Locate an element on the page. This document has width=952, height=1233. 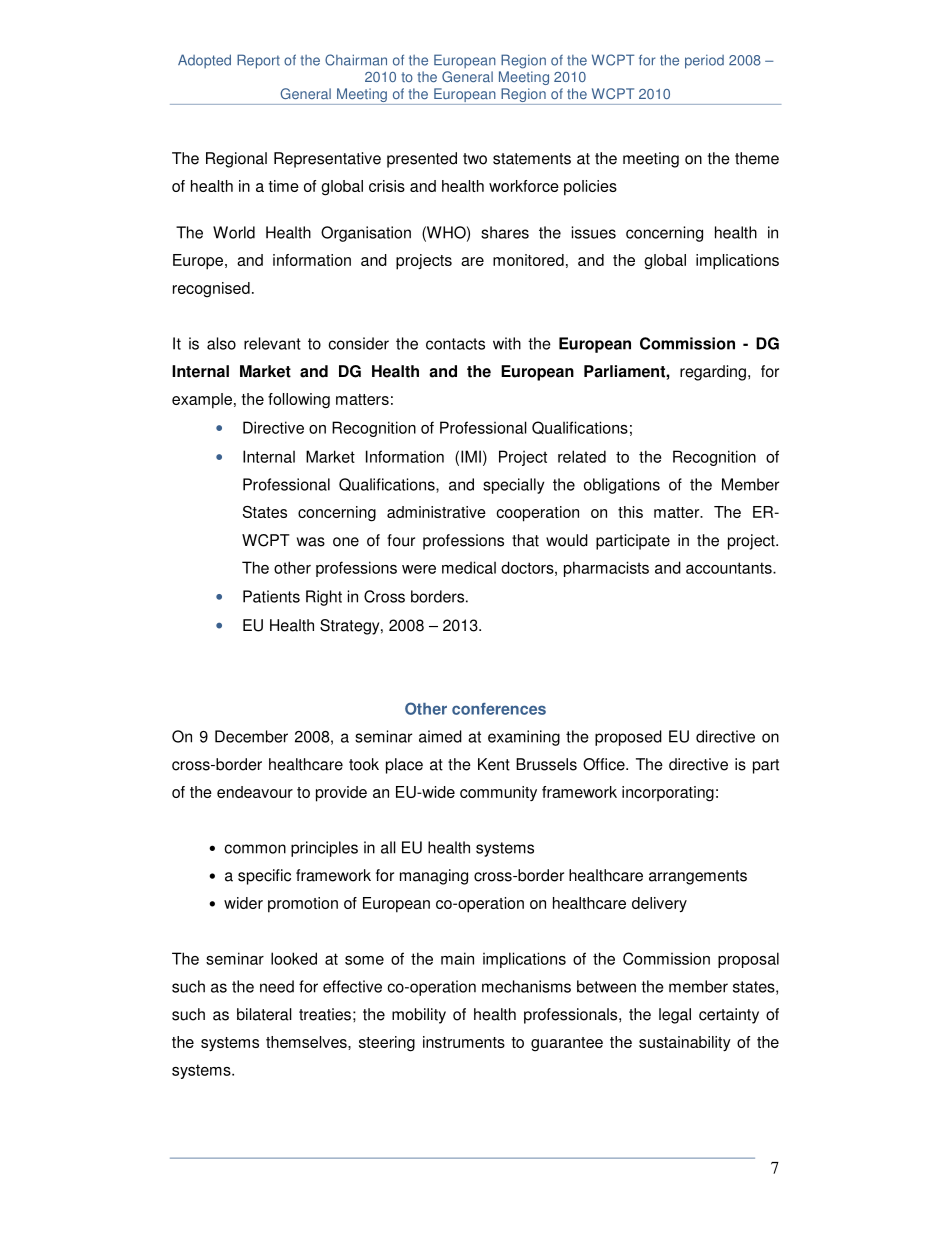
medical is located at coordinates (469, 567).
